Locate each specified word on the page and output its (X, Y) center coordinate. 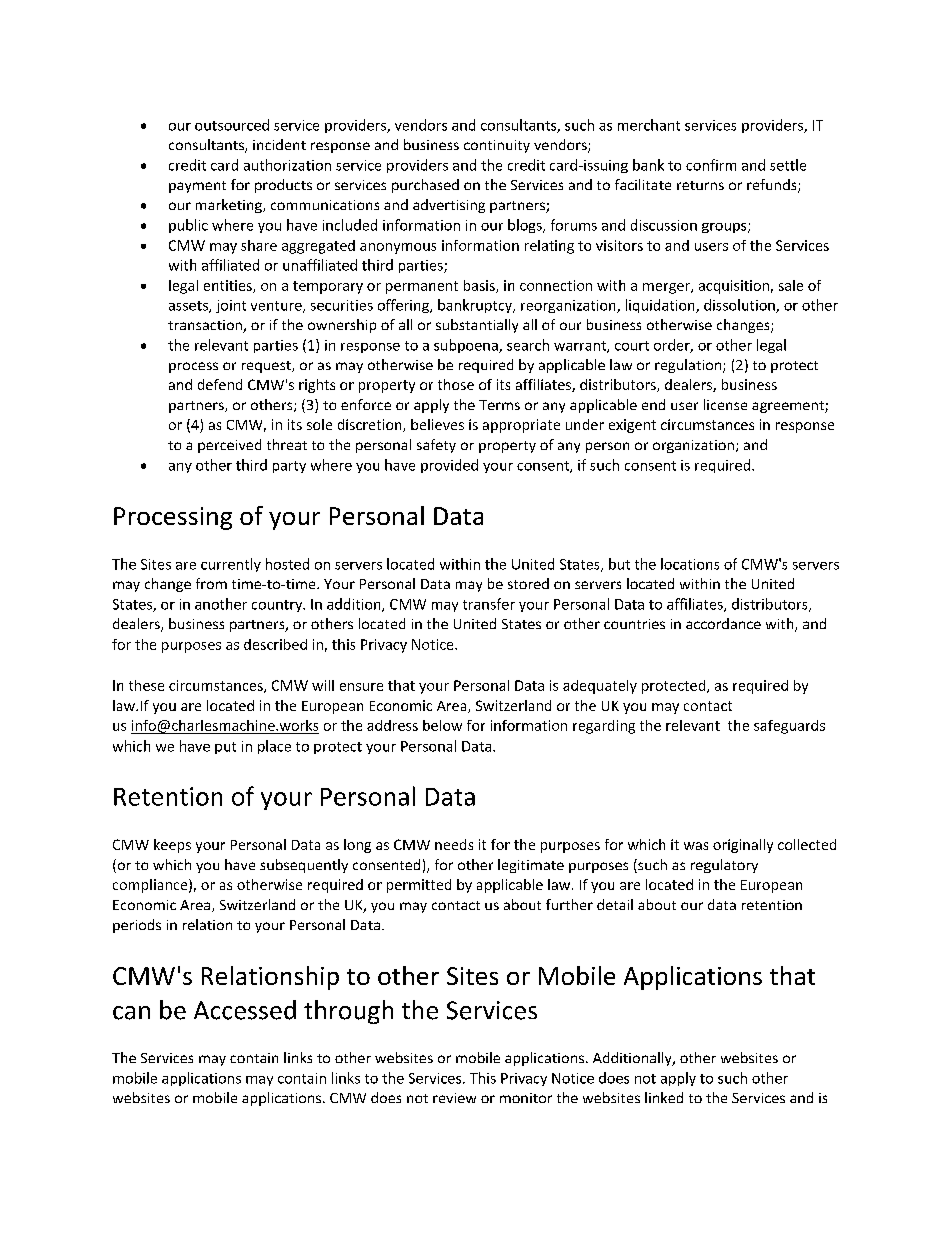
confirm (711, 165)
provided (449, 466)
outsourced (232, 125)
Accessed (245, 1010)
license (725, 404)
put (225, 748)
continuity (497, 146)
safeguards (789, 727)
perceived (229, 446)
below (442, 725)
